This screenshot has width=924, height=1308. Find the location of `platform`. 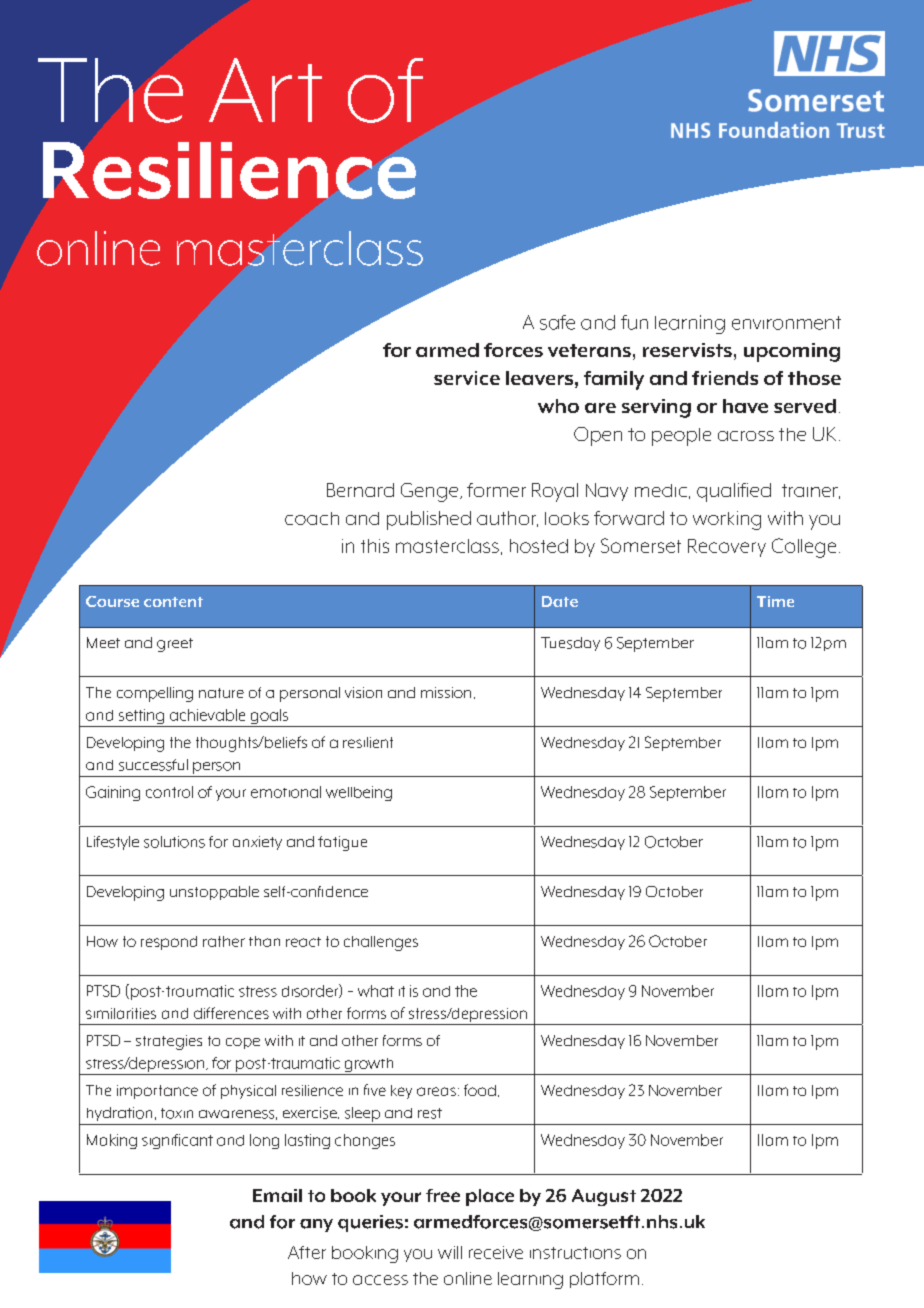

platform is located at coordinates (604, 1280).
